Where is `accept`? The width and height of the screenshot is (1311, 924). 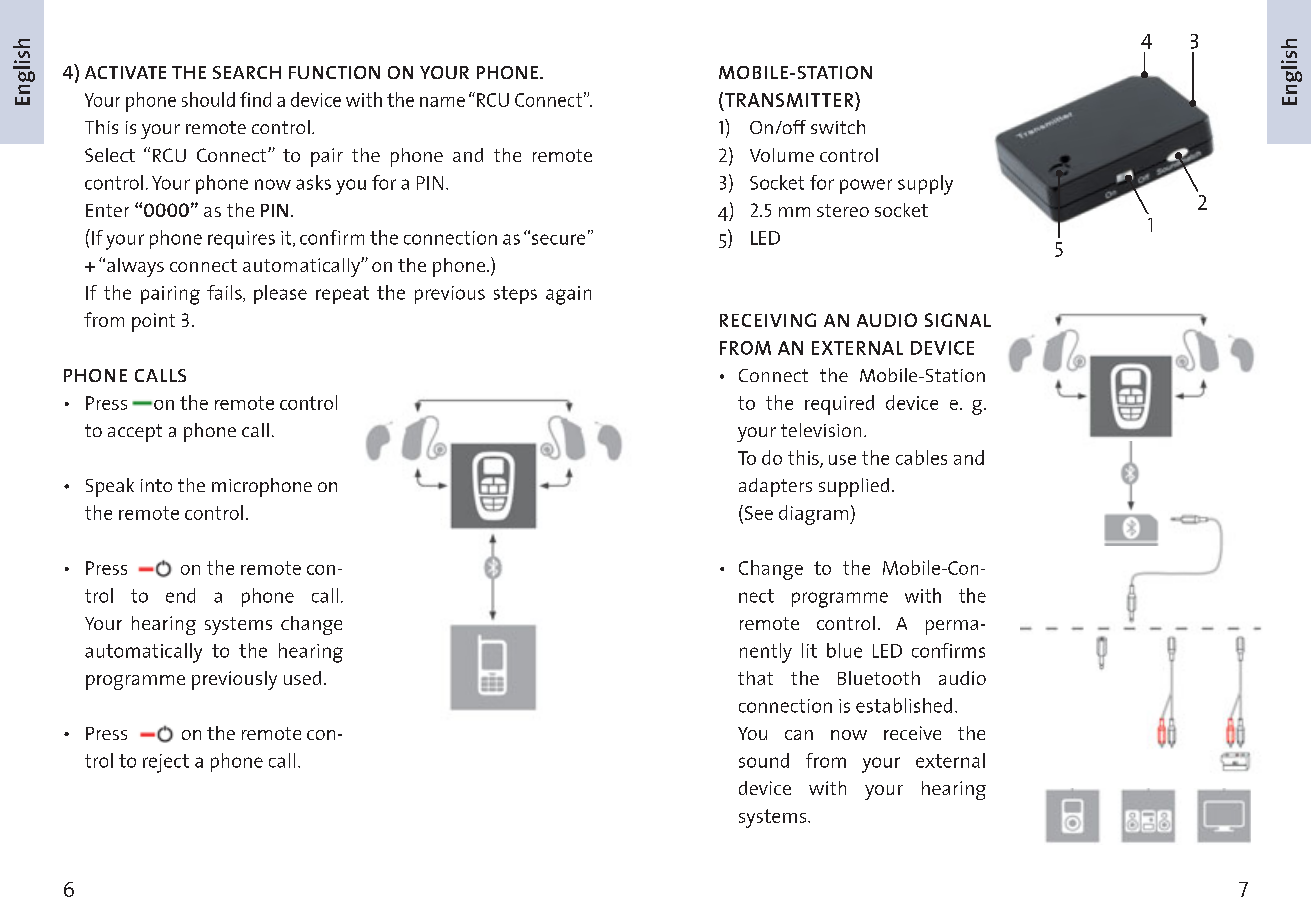 accept is located at coordinates (135, 433).
